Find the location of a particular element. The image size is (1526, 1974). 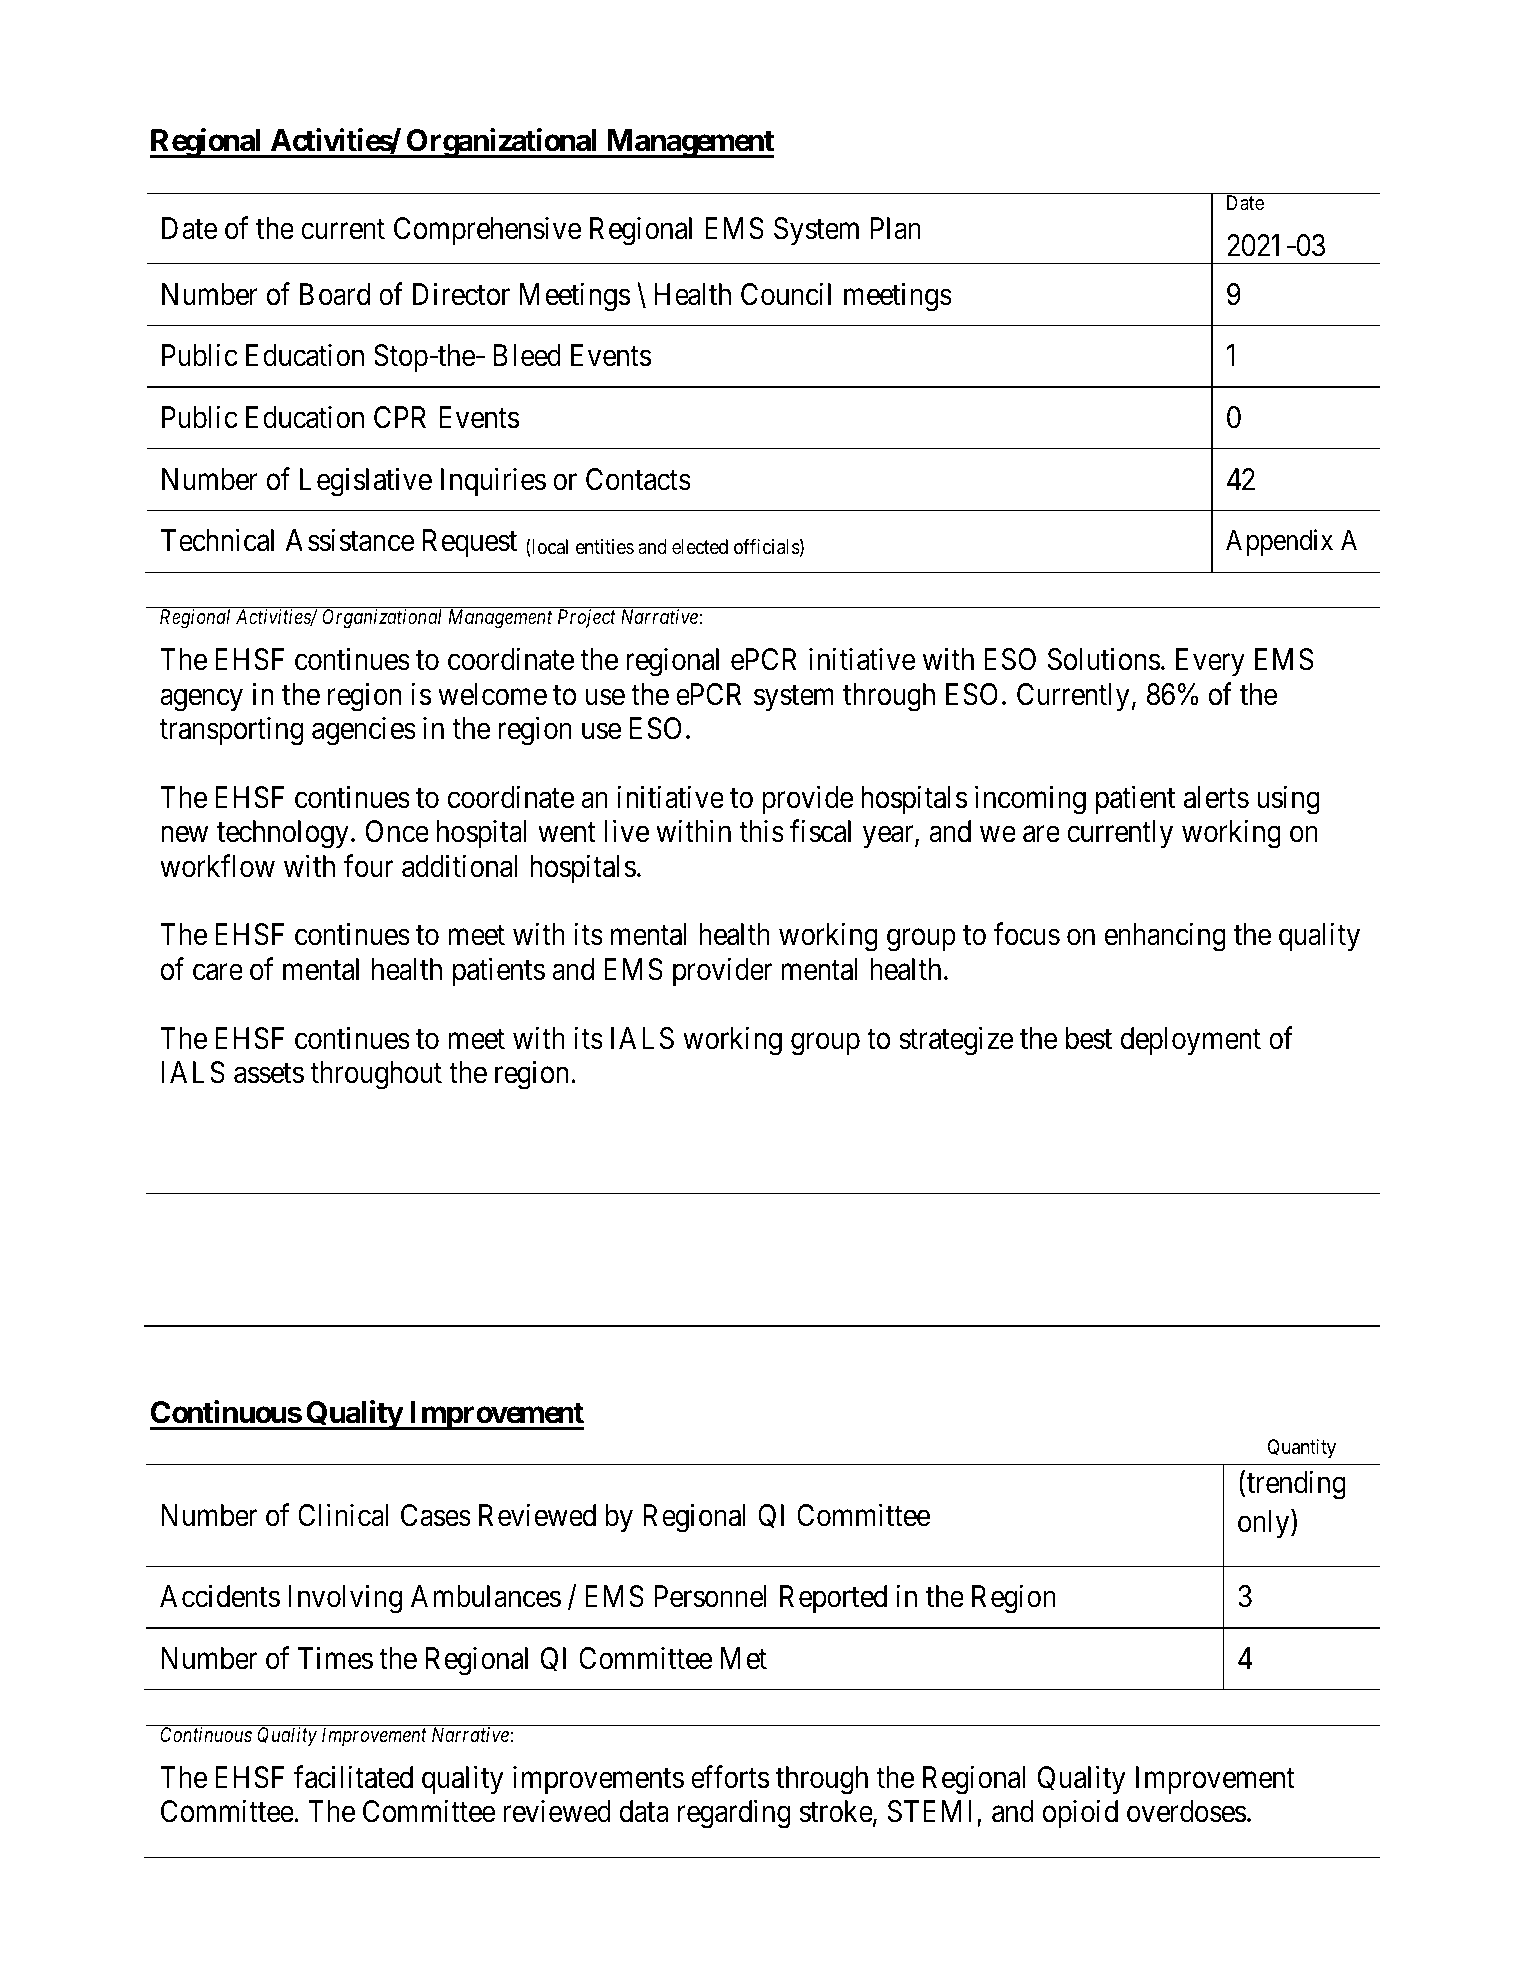

Board is located at coordinates (335, 294).
